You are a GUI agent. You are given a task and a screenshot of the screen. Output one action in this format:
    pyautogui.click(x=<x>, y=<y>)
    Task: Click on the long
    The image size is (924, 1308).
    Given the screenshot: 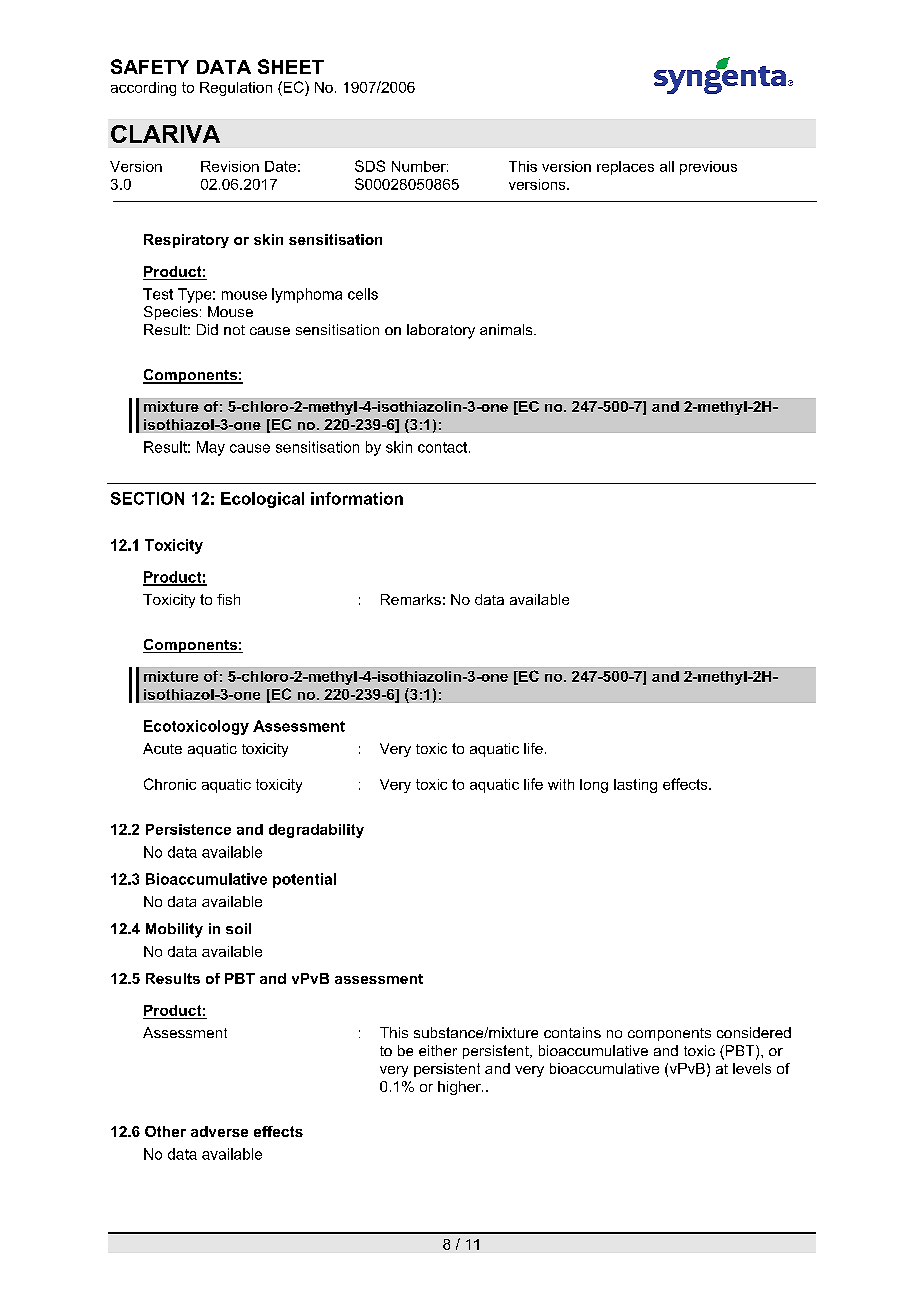 What is the action you would take?
    pyautogui.click(x=594, y=786)
